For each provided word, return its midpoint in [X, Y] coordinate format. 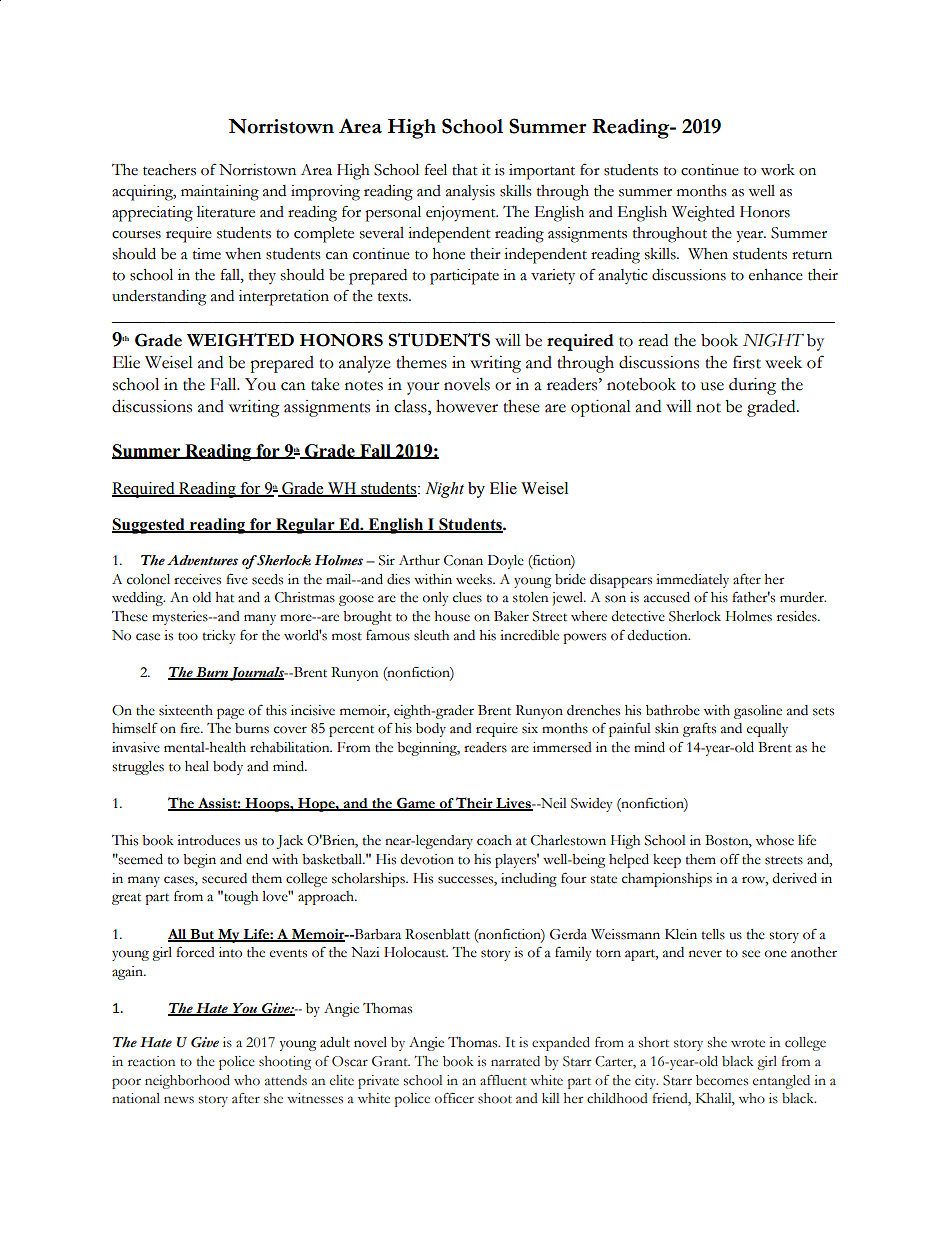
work [778, 170]
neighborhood [187, 1082]
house [452, 616]
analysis [470, 192]
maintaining [220, 193]
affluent [503, 1080]
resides [798, 616]
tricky [219, 637]
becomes [722, 1080]
